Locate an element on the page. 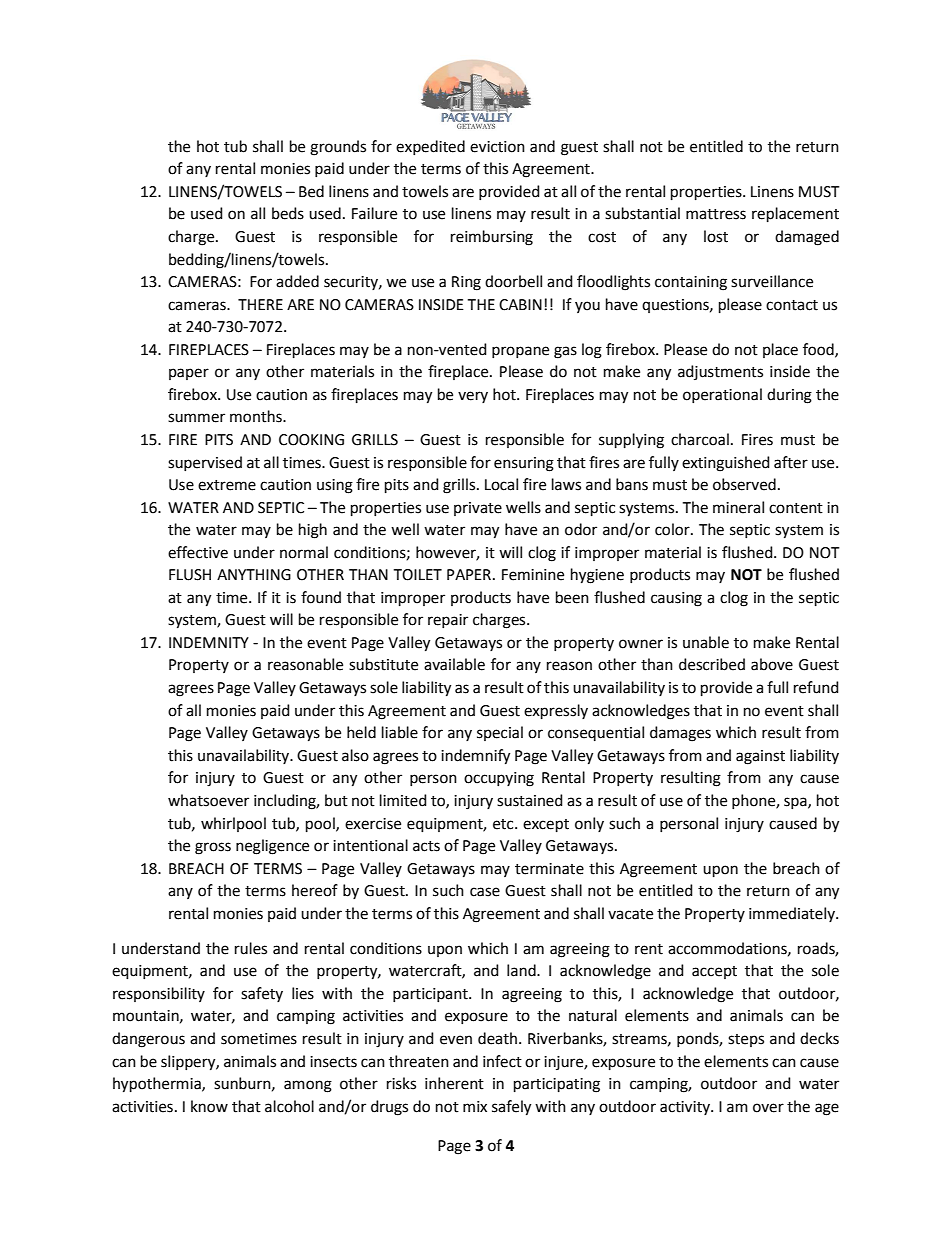  alcohol is located at coordinates (289, 1106).
